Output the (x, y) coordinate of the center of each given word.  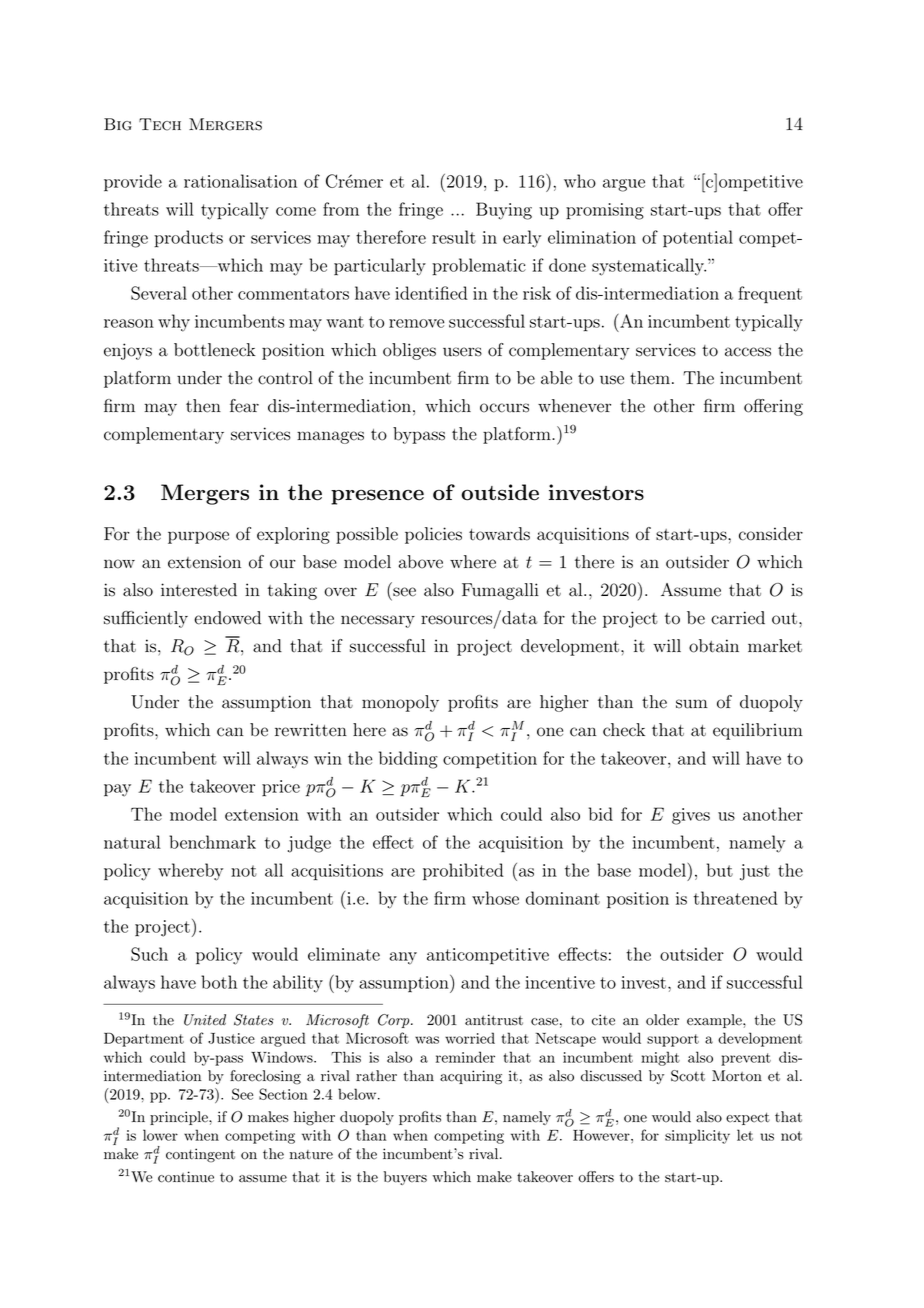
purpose (198, 537)
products (188, 239)
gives (691, 816)
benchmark (212, 842)
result (454, 237)
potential (698, 238)
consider (771, 534)
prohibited (463, 872)
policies (433, 535)
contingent (200, 1155)
